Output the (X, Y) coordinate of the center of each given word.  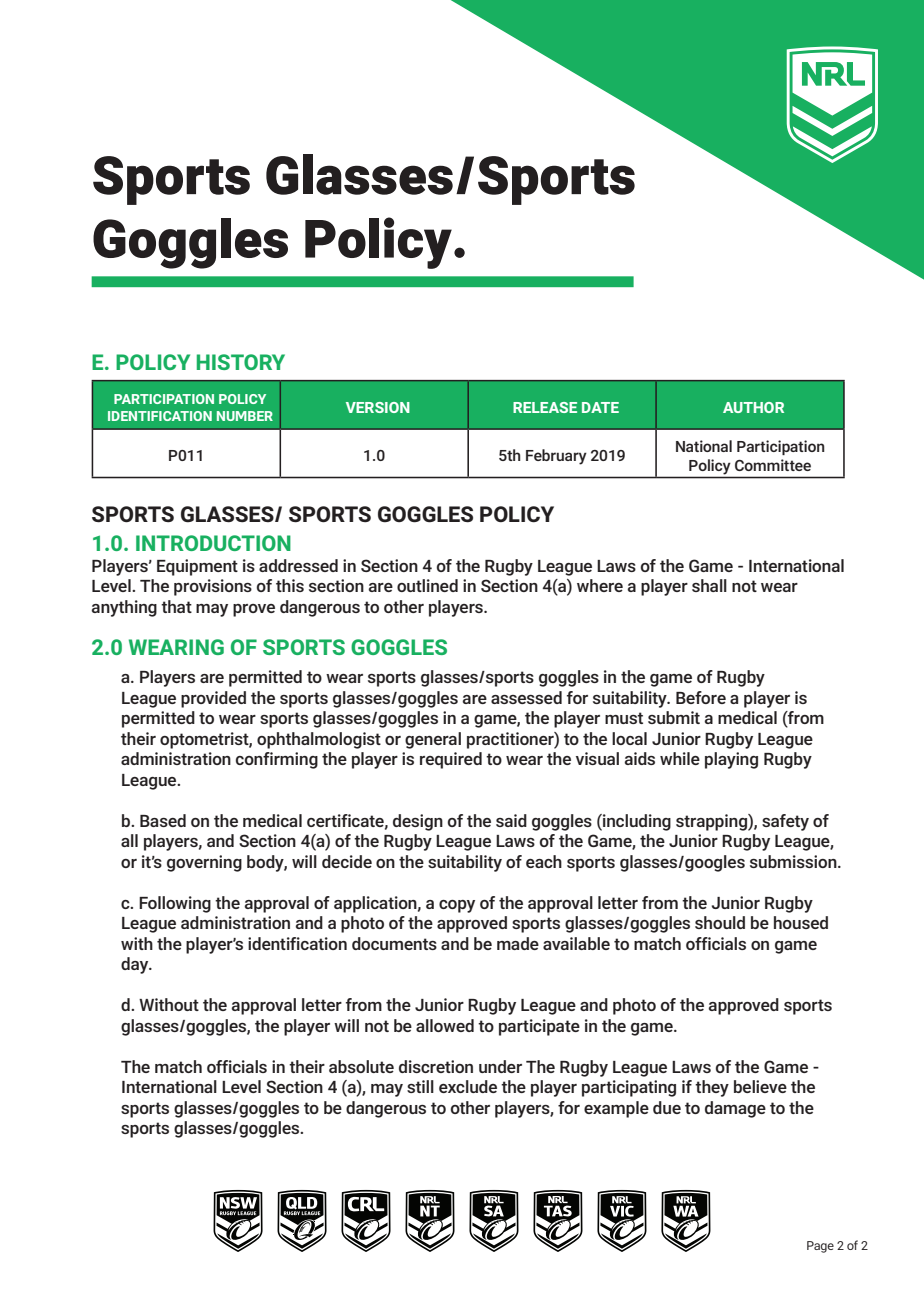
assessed (526, 697)
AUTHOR (753, 407)
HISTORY (241, 362)
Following (175, 904)
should (720, 922)
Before (701, 697)
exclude (468, 1086)
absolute (361, 1066)
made (518, 943)
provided (213, 699)
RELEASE (545, 407)
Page (820, 1247)
